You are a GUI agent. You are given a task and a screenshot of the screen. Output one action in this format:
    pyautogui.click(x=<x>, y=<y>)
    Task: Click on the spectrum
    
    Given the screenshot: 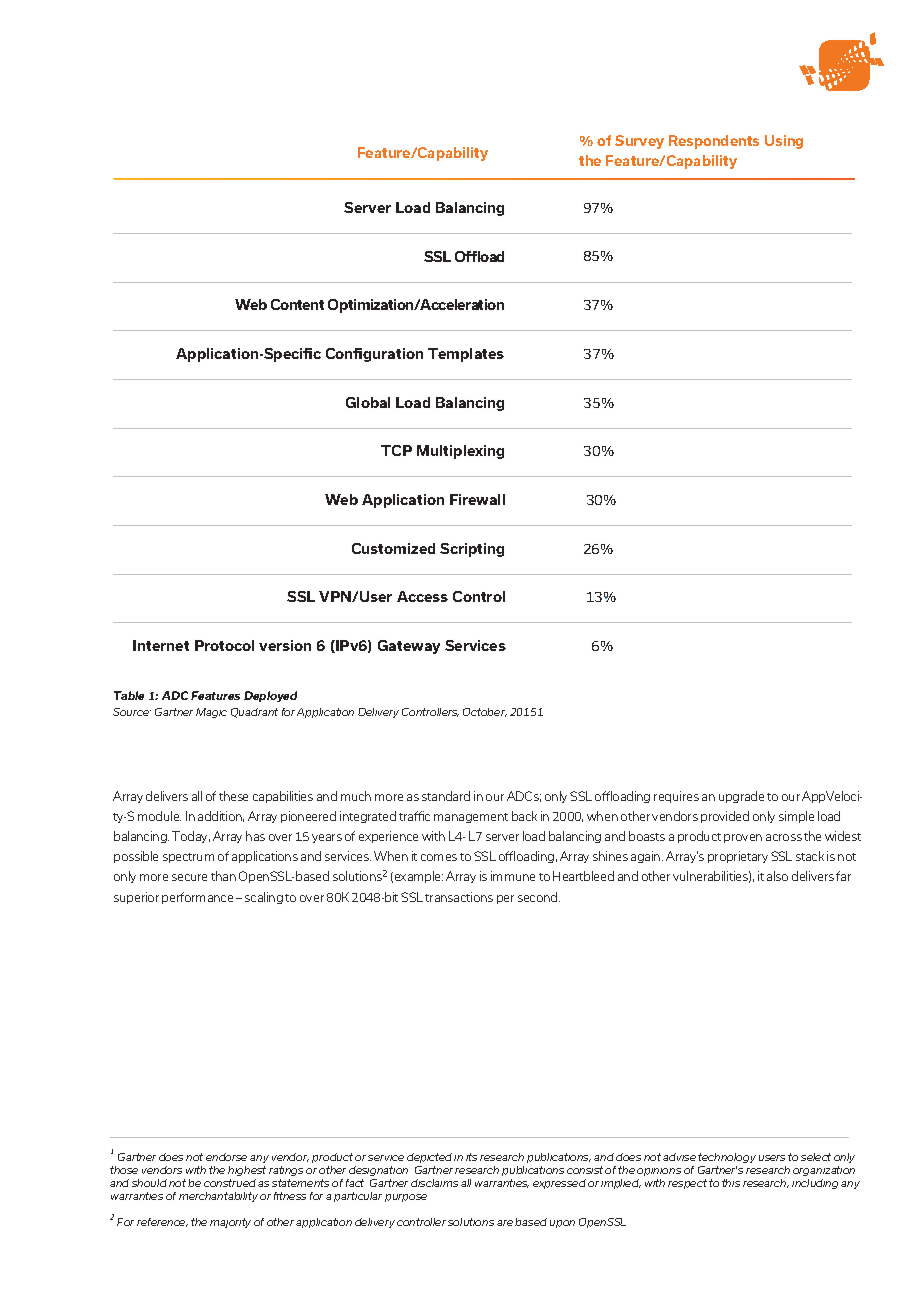 What is the action you would take?
    pyautogui.click(x=188, y=858)
